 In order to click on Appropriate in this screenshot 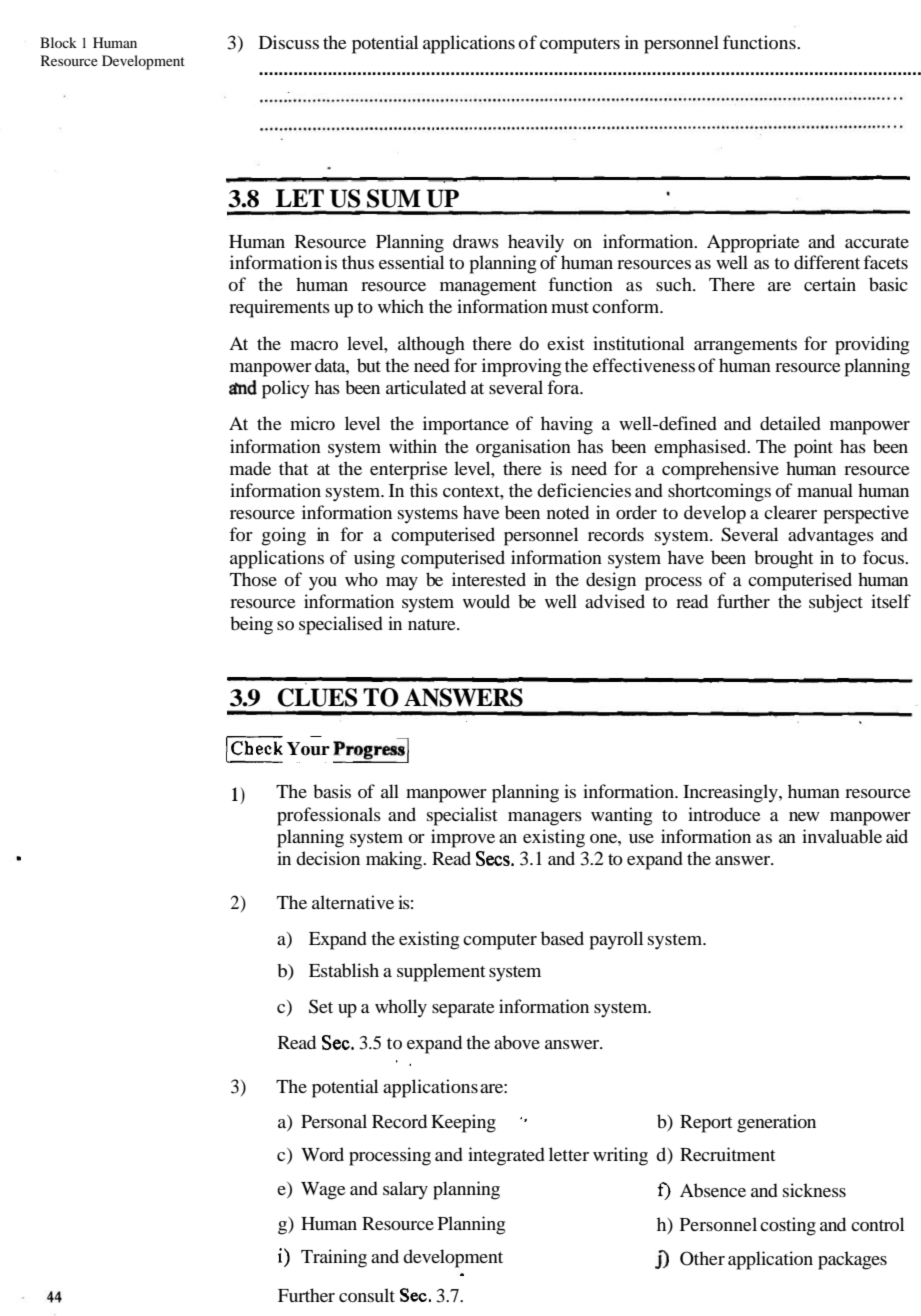, I will do `click(753, 243)`.
